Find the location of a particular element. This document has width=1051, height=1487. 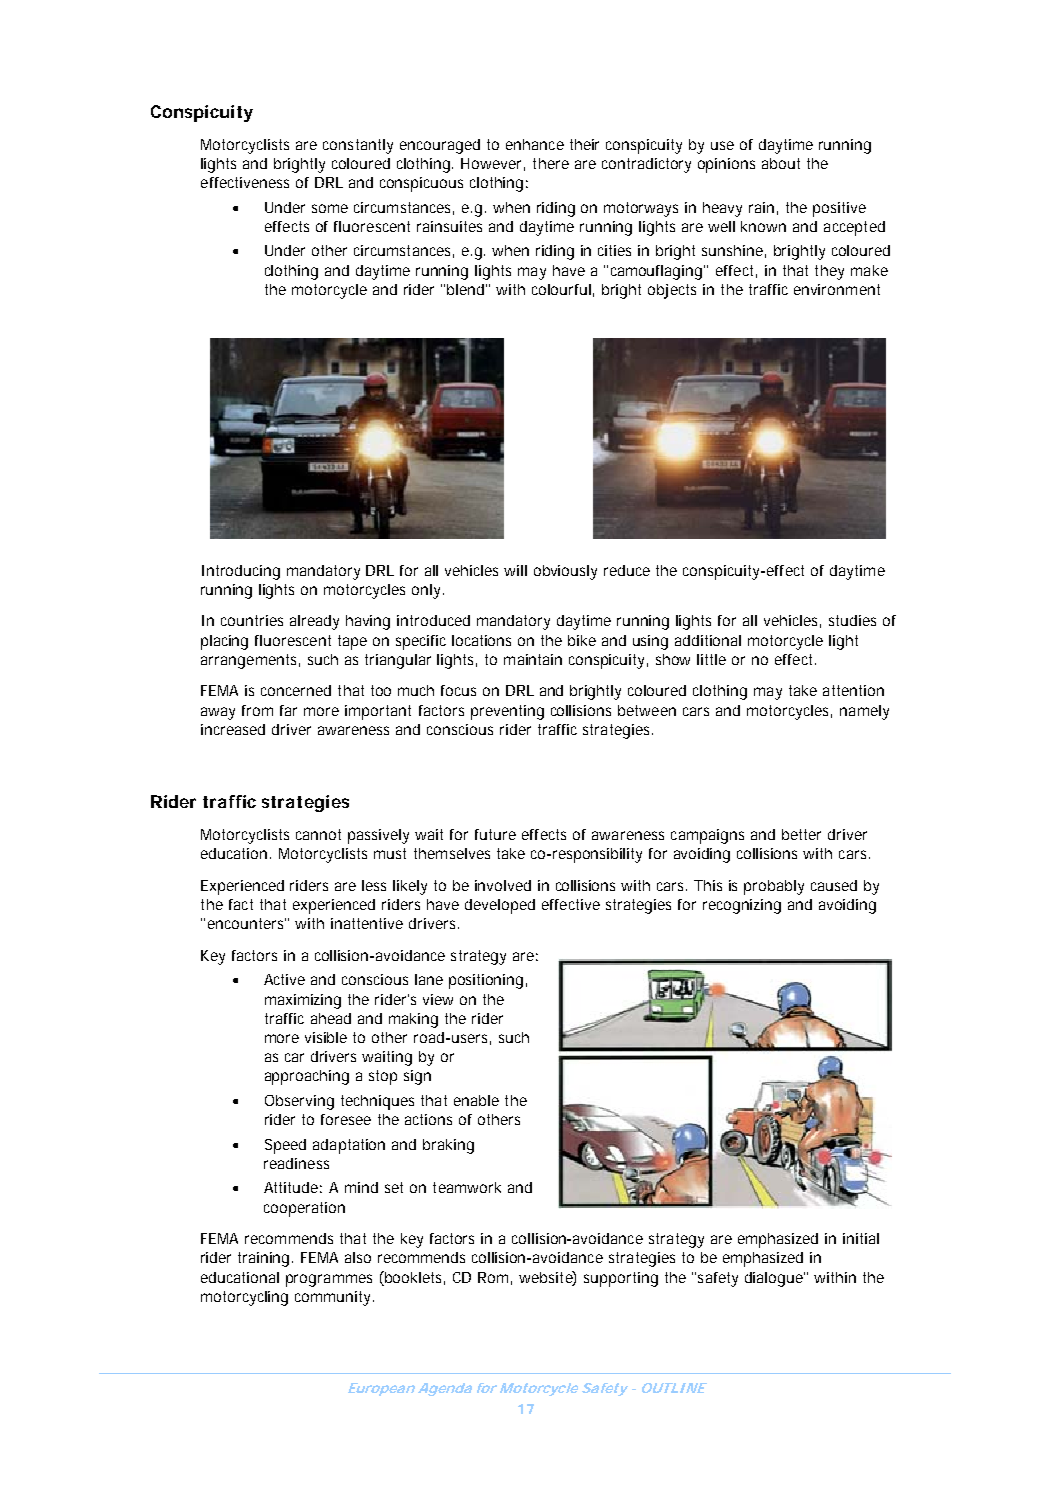

future is located at coordinates (495, 834).
